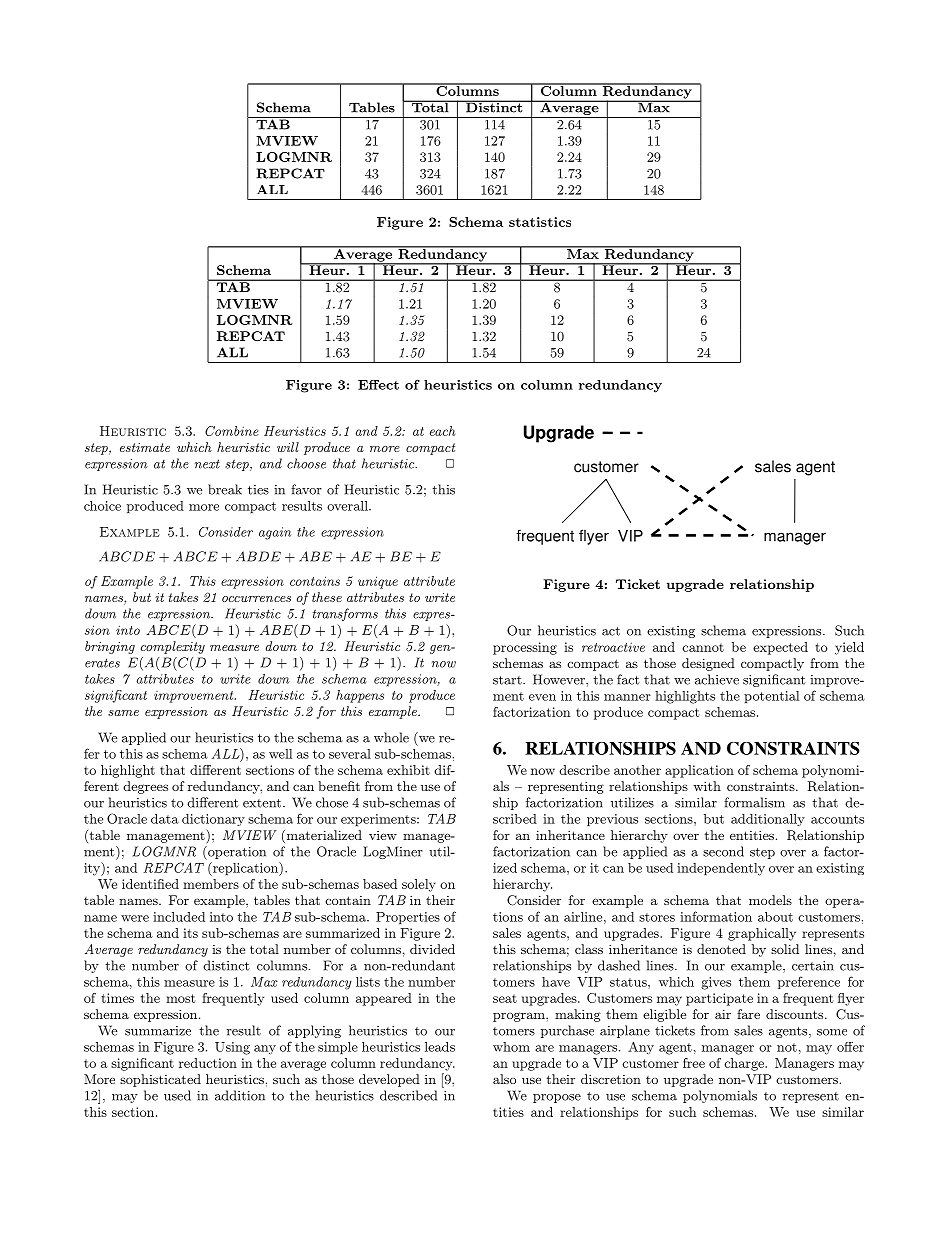 The image size is (952, 1233). I want to click on Effect, so click(378, 385).
